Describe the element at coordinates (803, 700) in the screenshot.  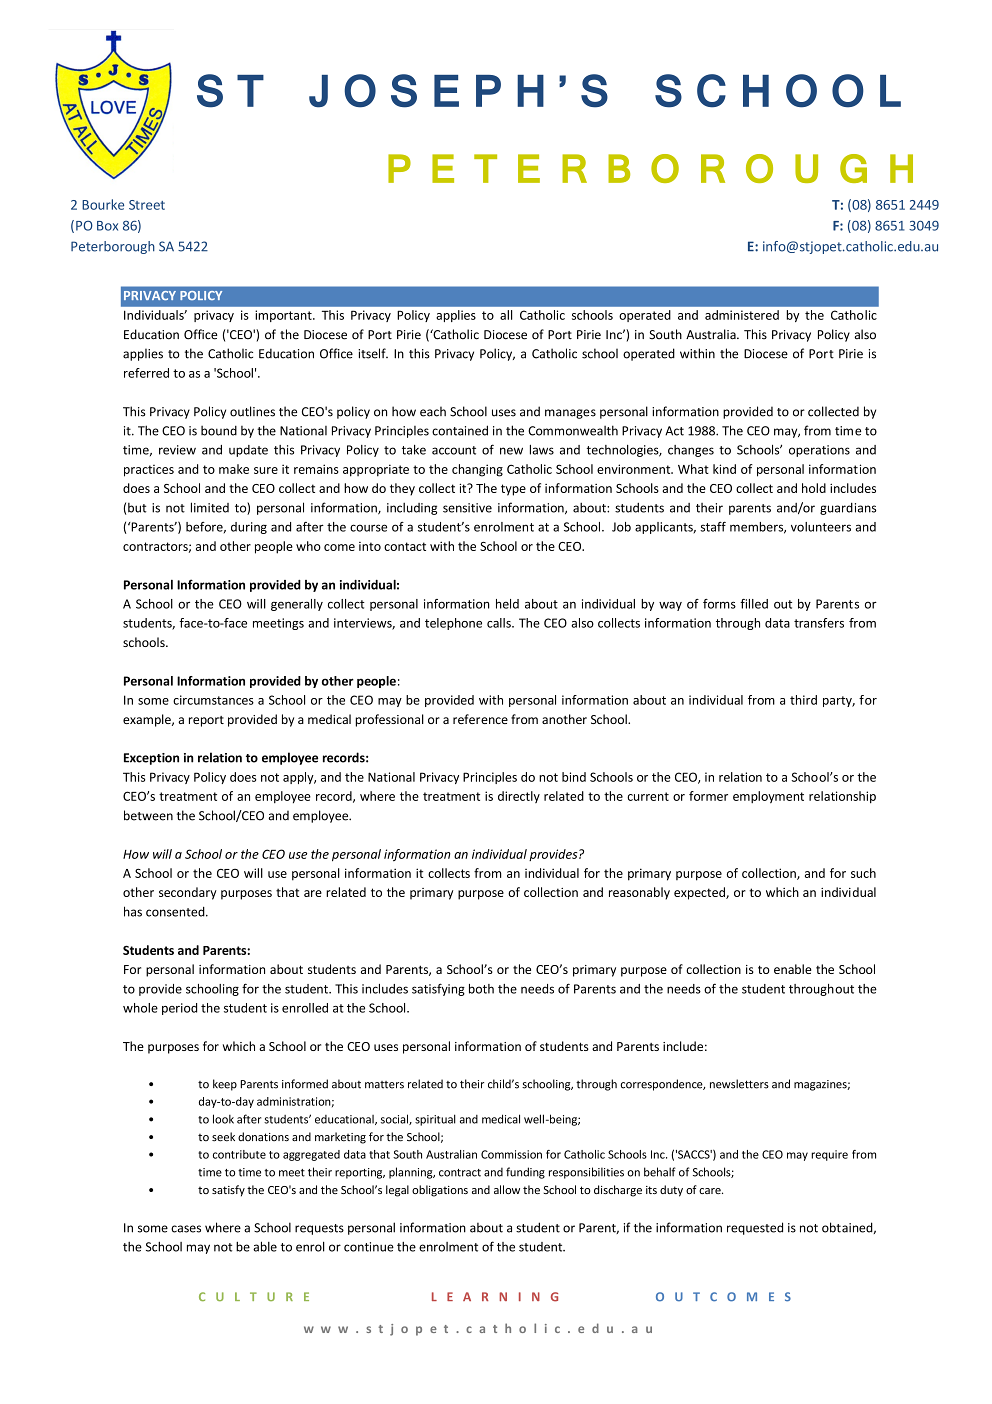
I see `third` at that location.
